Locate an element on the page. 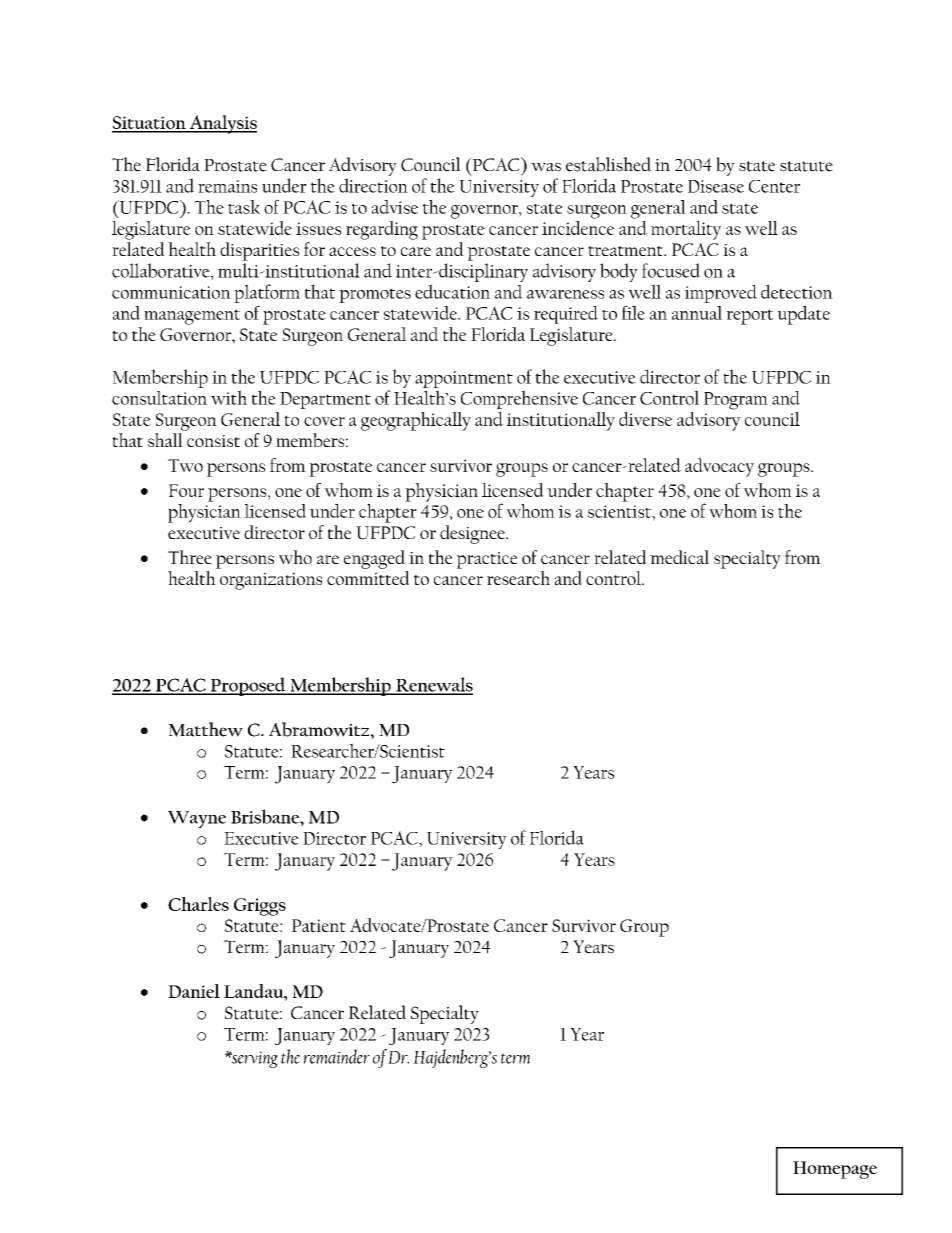 The height and width of the image is (1233, 952). remains is located at coordinates (227, 186).
